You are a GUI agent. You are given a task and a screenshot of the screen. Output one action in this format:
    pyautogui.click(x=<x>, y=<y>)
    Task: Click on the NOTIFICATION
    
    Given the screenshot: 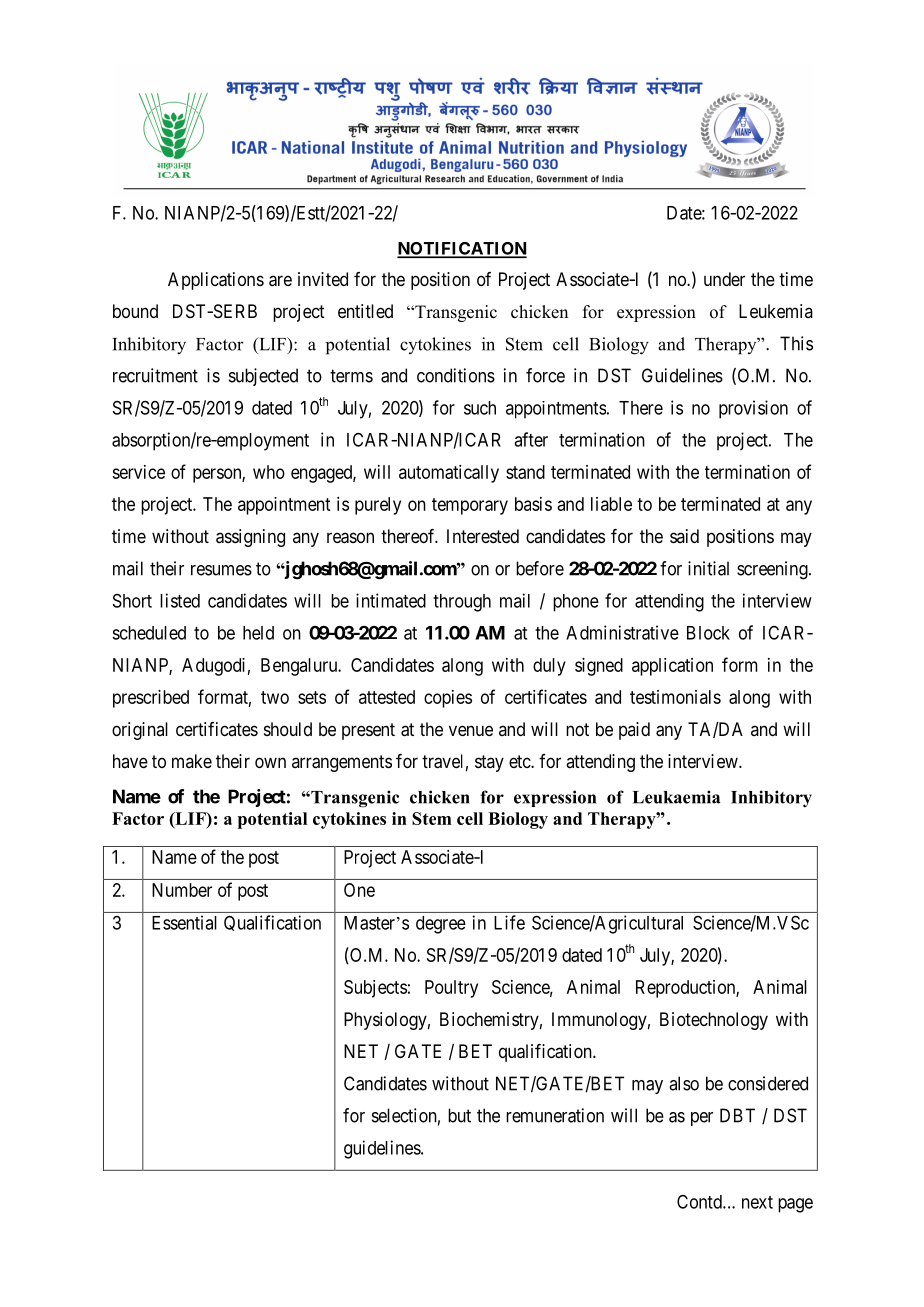 What is the action you would take?
    pyautogui.click(x=462, y=249)
